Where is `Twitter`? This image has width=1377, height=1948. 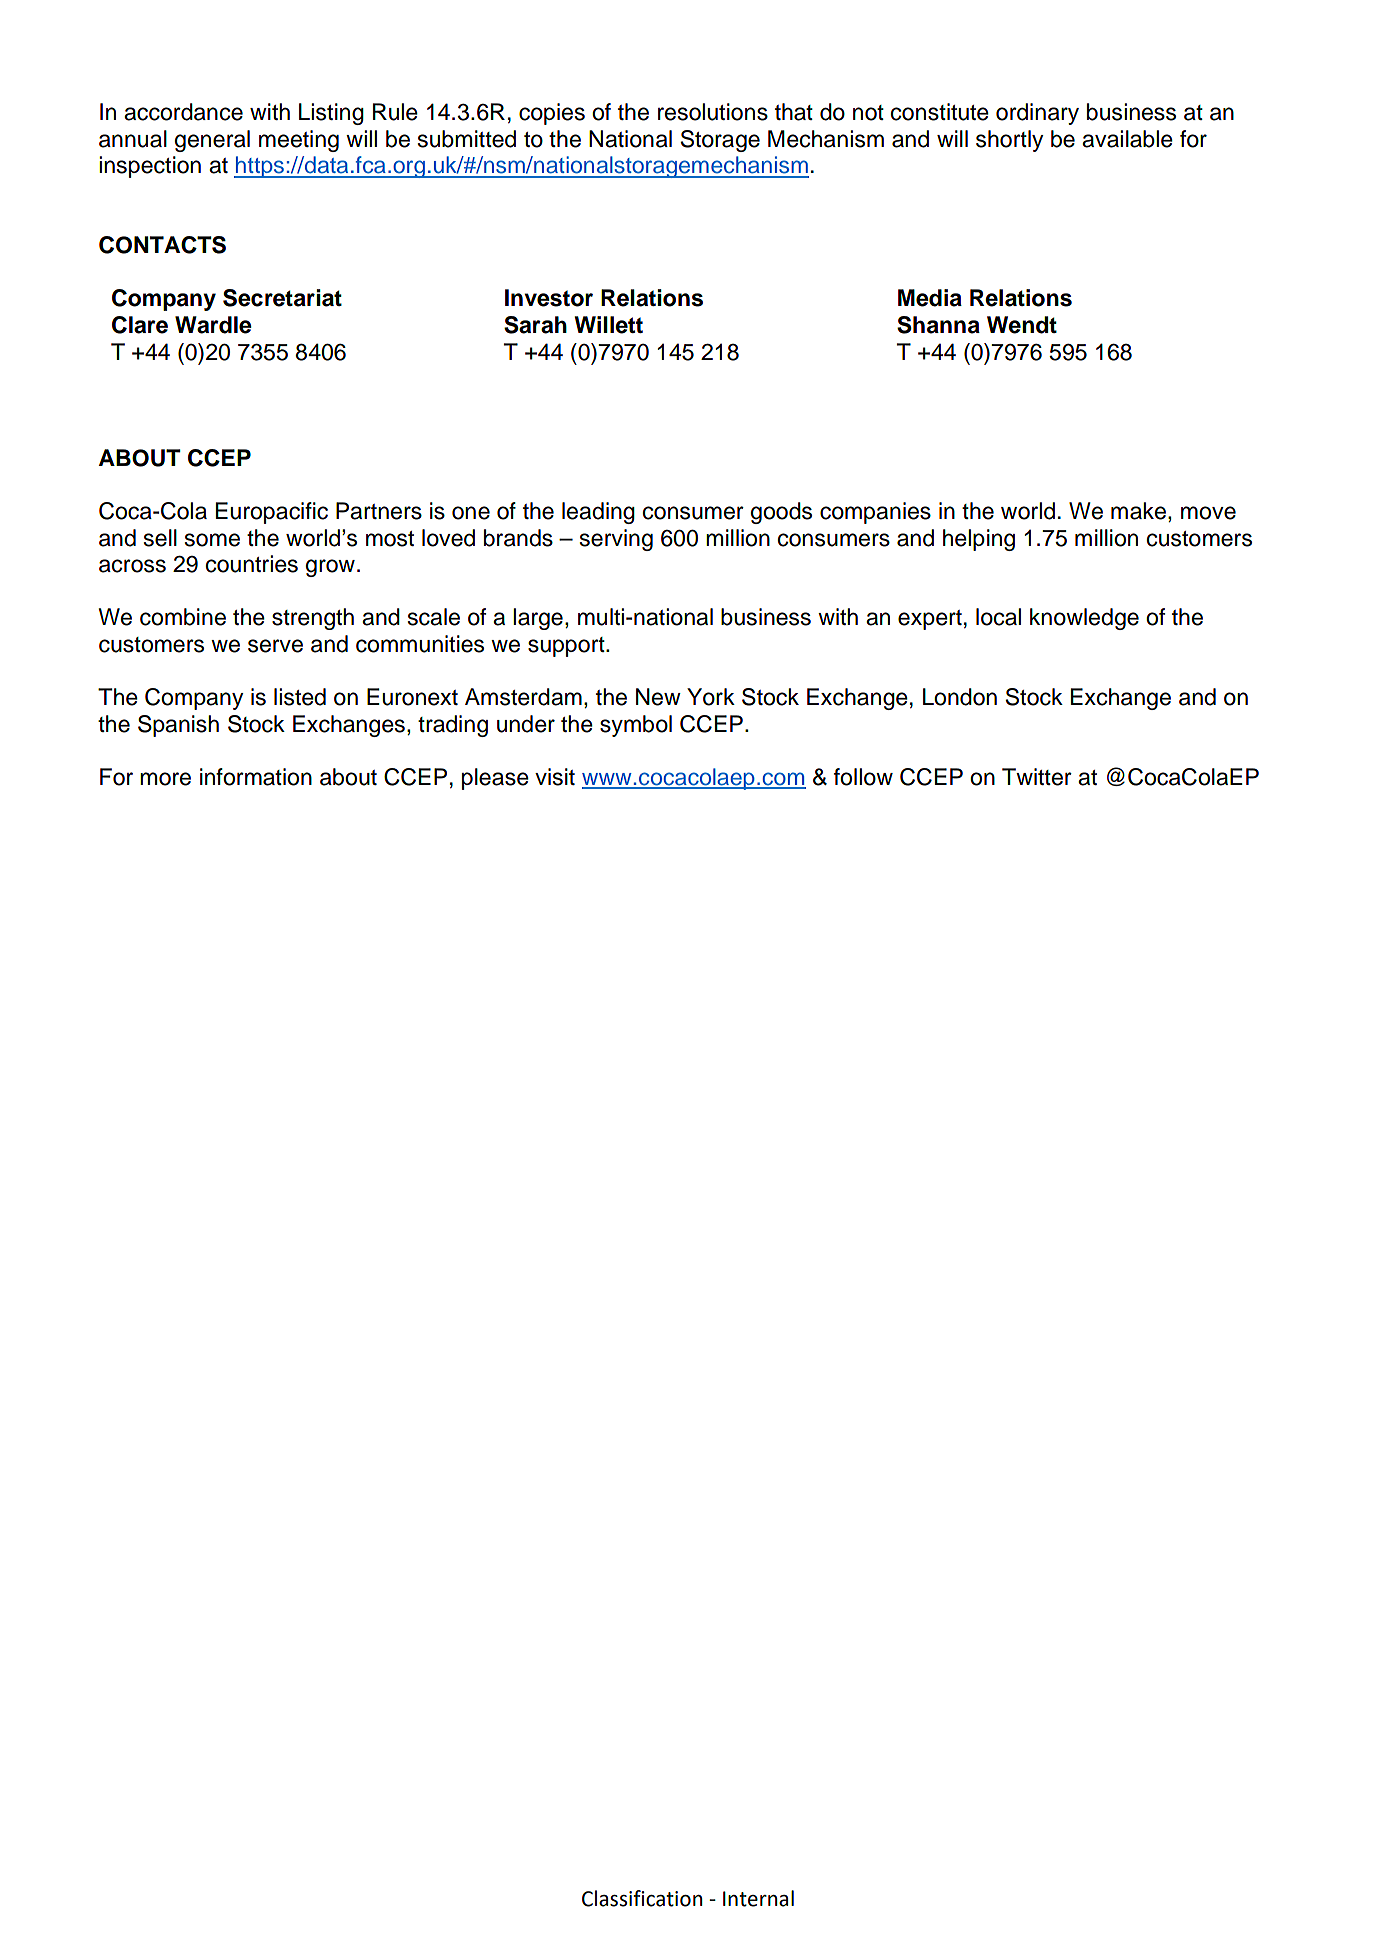
Twitter is located at coordinates (1037, 777).
